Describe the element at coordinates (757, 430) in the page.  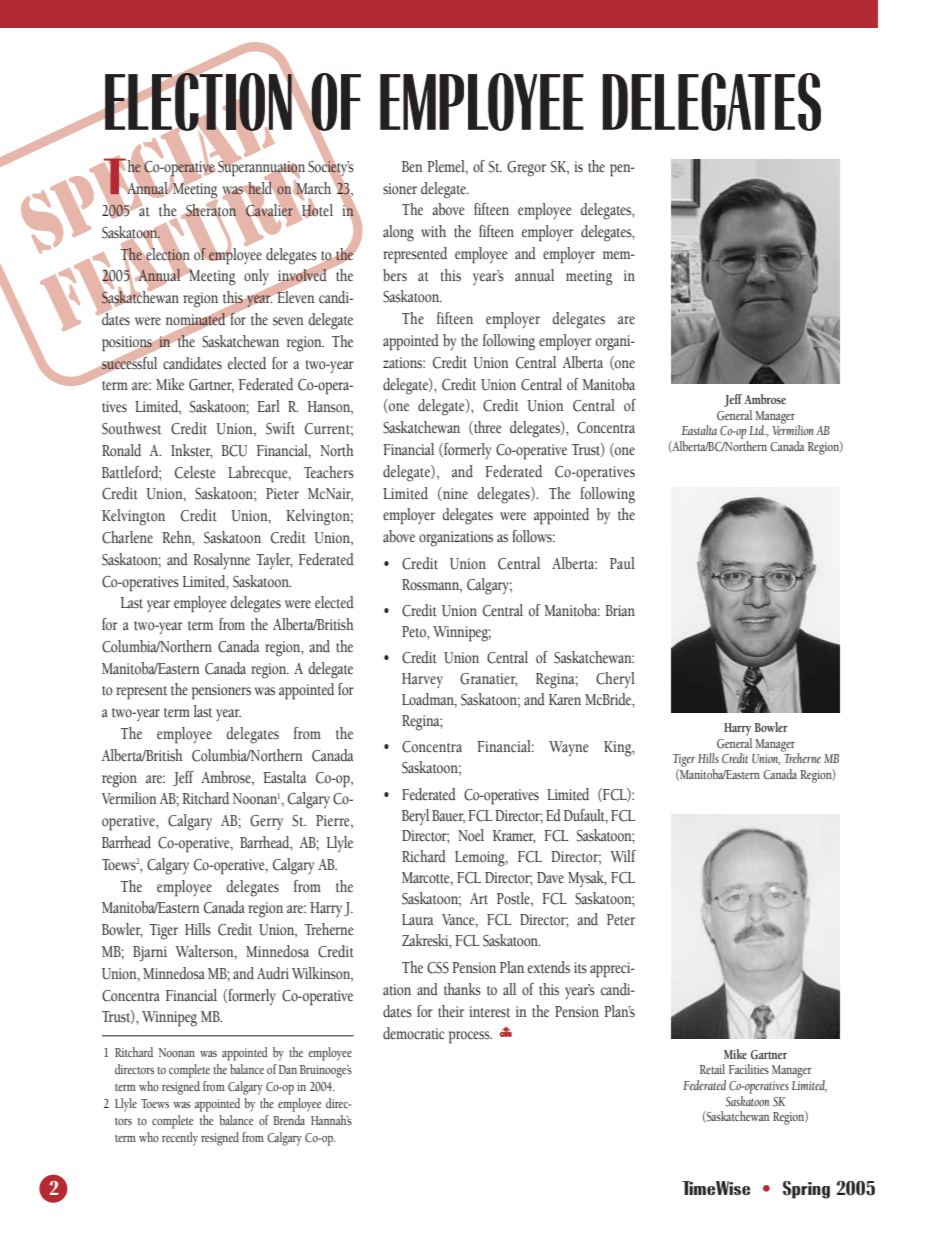
I see `Ltd` at that location.
